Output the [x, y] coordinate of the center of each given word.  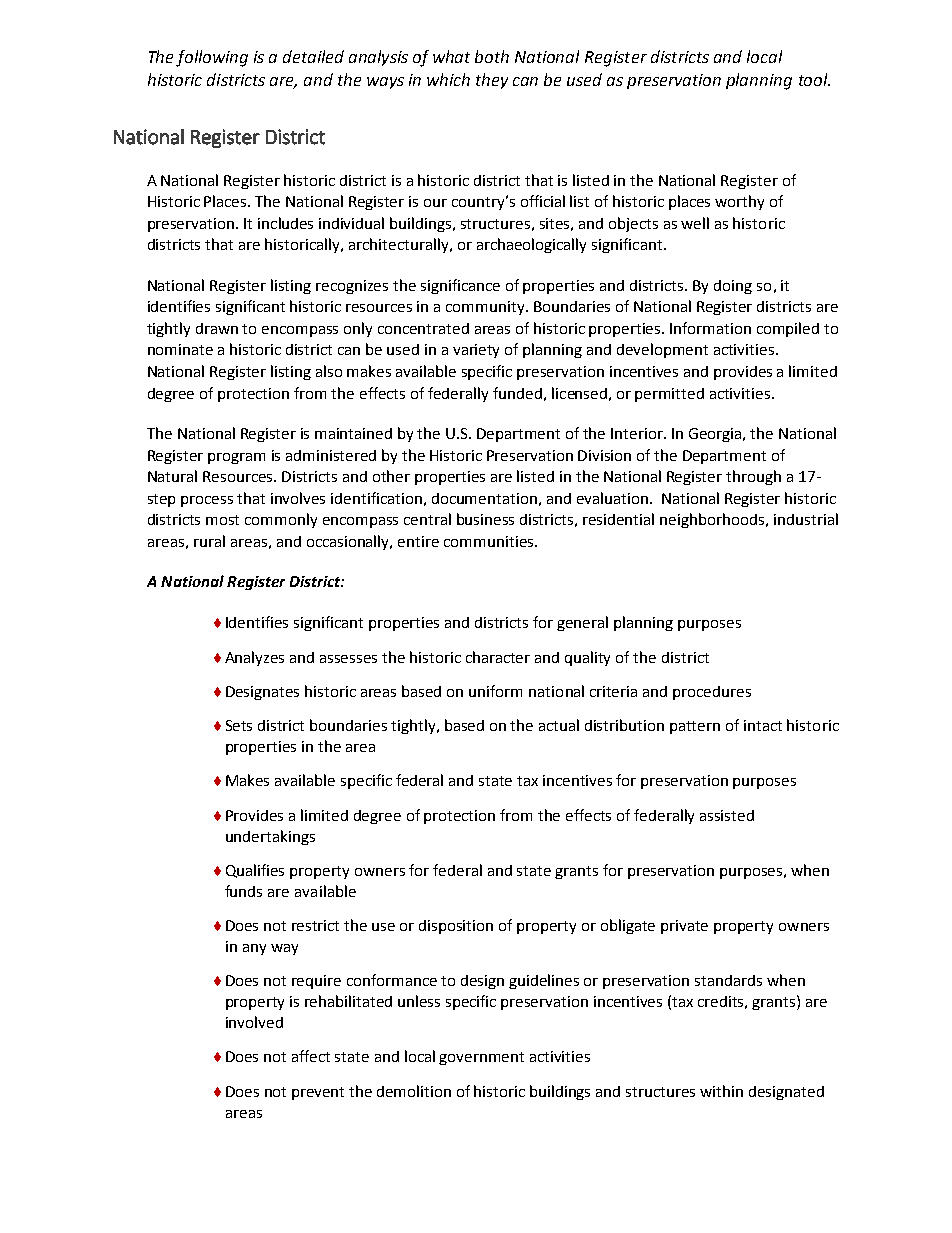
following [212, 58]
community [486, 308]
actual [559, 725]
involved [254, 1022]
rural [209, 541]
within [721, 1091]
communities [488, 541]
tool [814, 79]
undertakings [270, 837]
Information [710, 328]
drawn [217, 328]
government [481, 1058]
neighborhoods [713, 520]
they [492, 81]
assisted [727, 815]
